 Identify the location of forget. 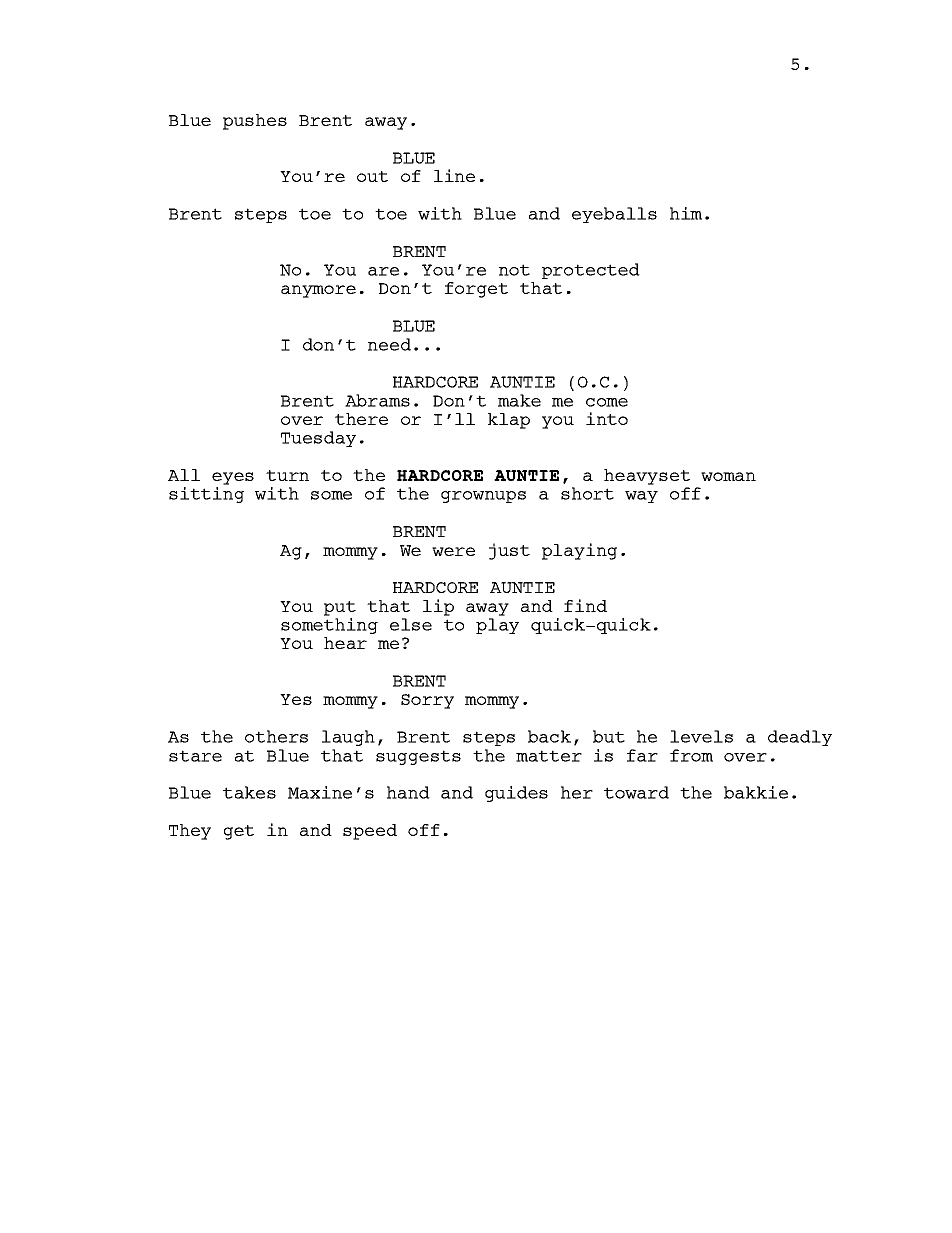
(476, 290).
